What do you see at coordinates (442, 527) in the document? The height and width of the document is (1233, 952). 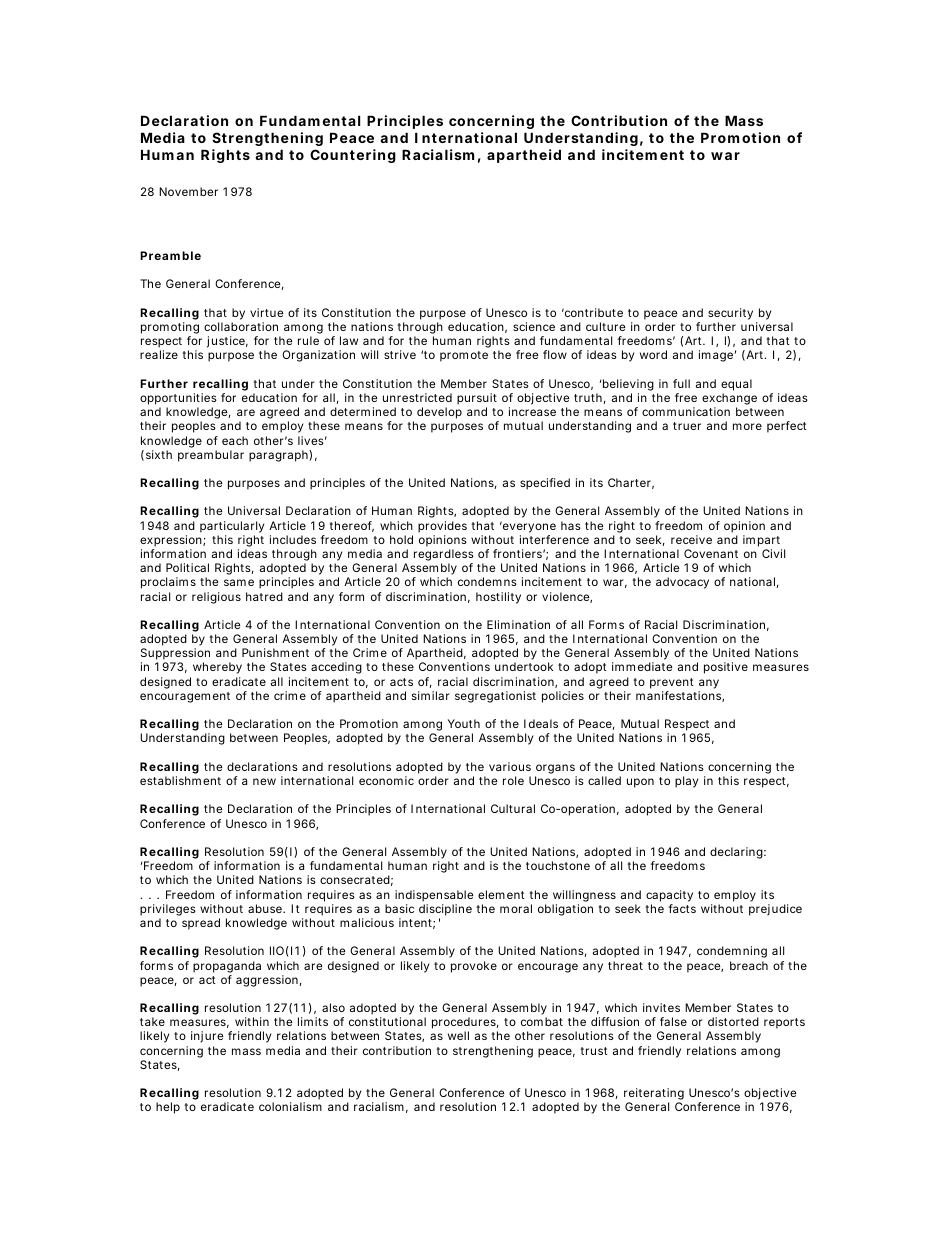 I see `provides` at bounding box center [442, 527].
